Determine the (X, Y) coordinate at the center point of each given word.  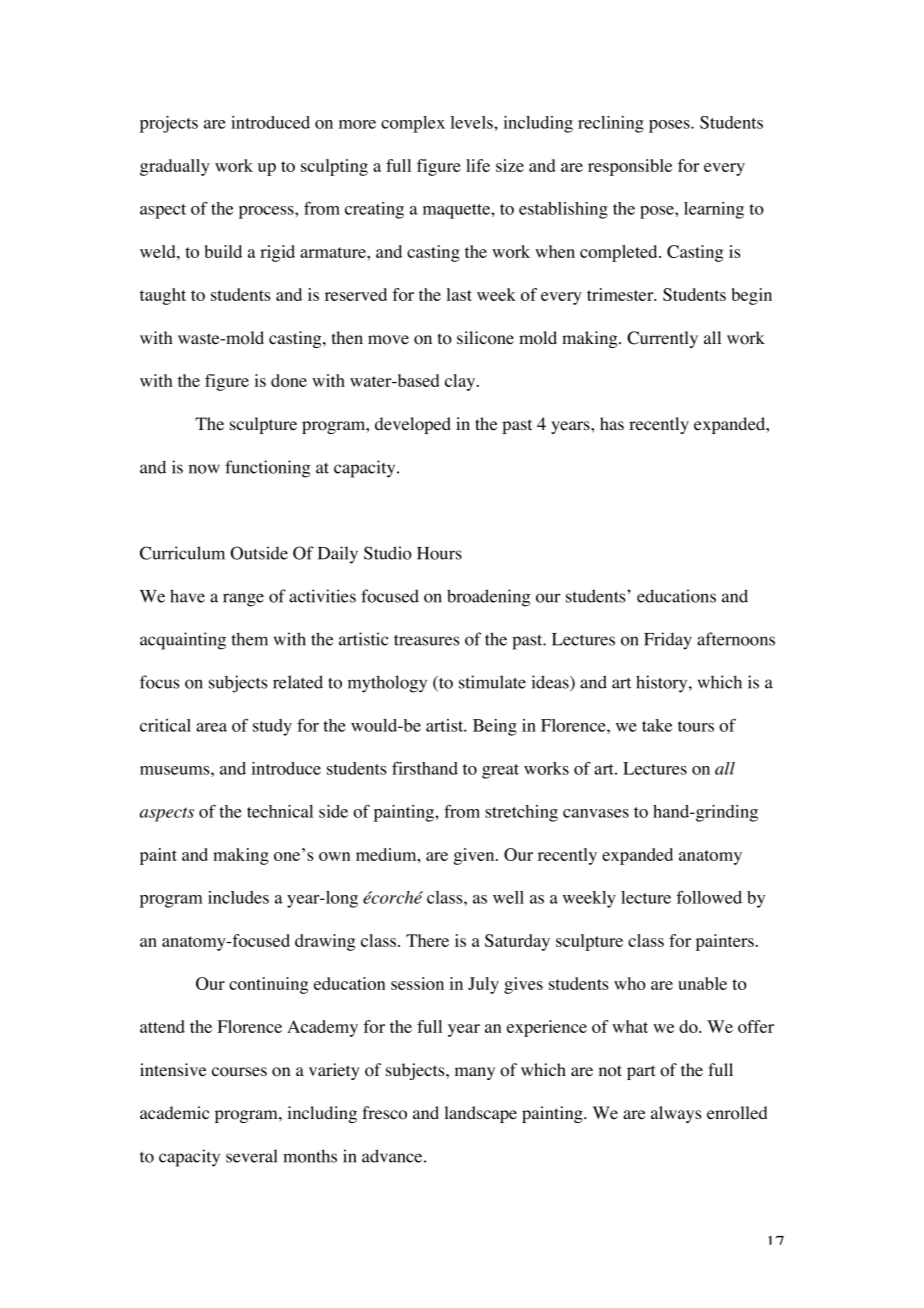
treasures (426, 640)
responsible (630, 167)
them (249, 639)
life (478, 165)
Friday (668, 641)
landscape (480, 1114)
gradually (175, 167)
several (252, 1156)
